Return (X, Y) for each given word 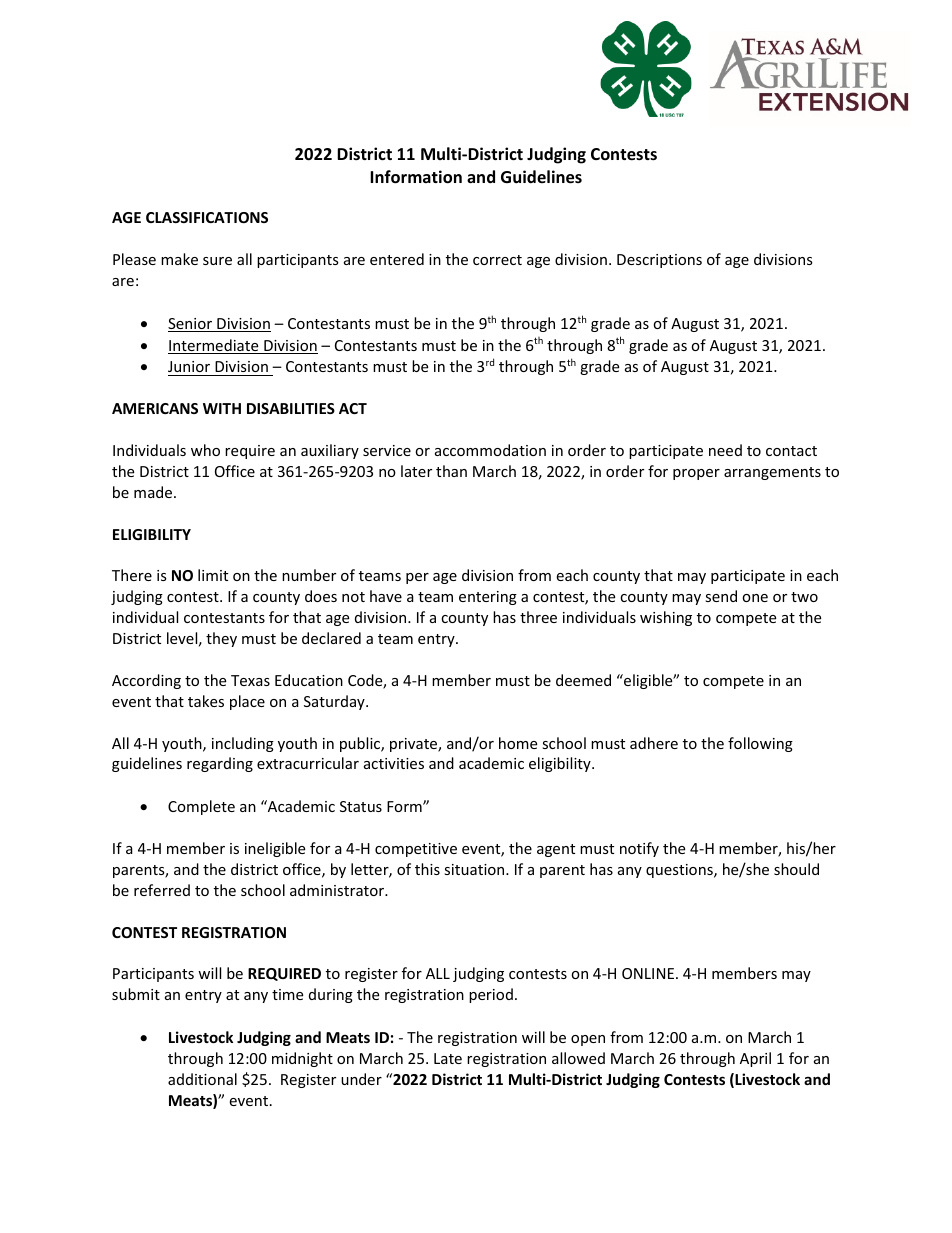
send (721, 596)
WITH (222, 408)
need (725, 450)
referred (162, 890)
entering (488, 598)
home (518, 743)
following (760, 744)
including (243, 744)
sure (217, 261)
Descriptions (659, 261)
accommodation (490, 450)
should (796, 869)
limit (213, 575)
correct (497, 260)
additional (202, 1079)
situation (475, 869)
